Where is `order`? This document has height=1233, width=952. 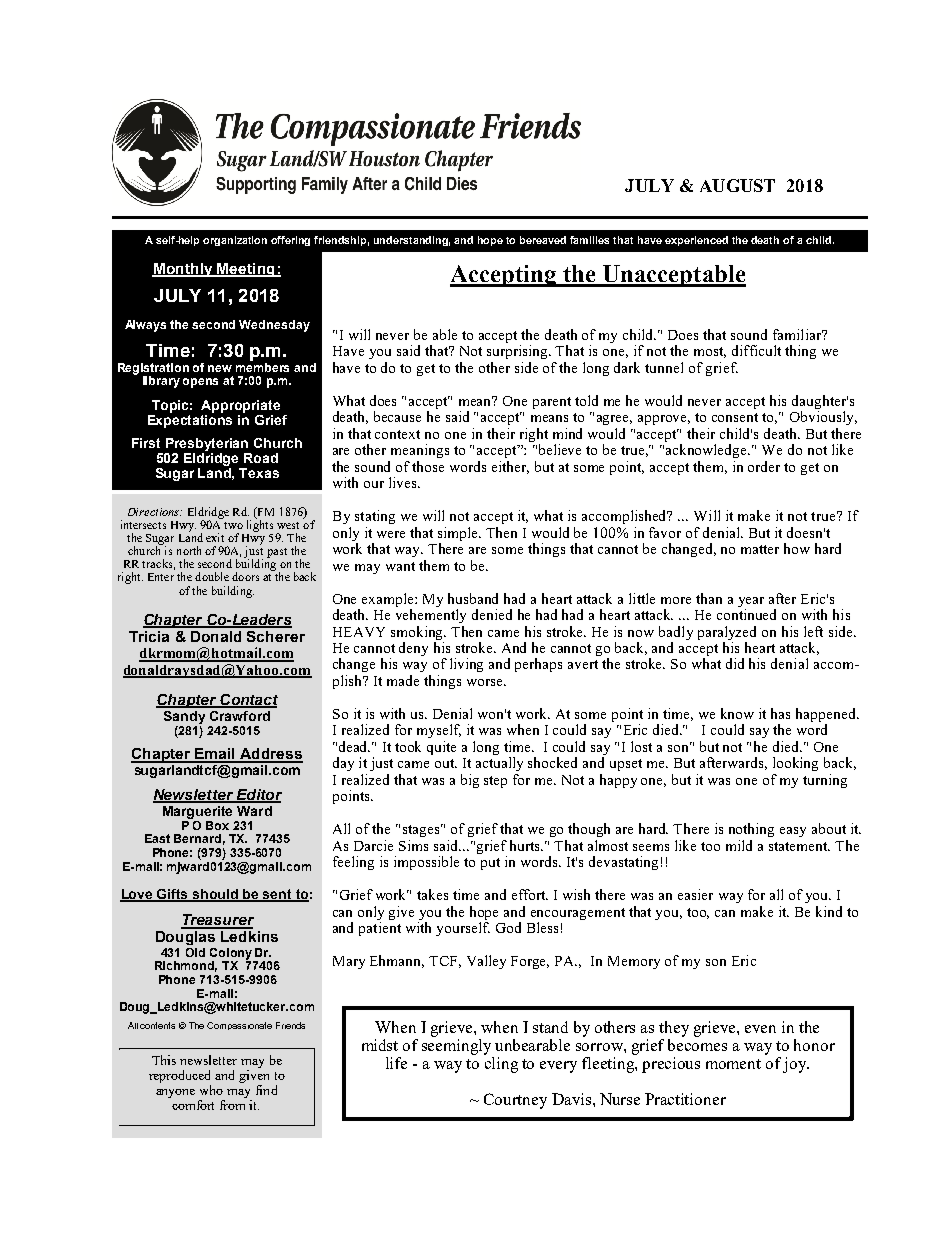
order is located at coordinates (764, 466).
